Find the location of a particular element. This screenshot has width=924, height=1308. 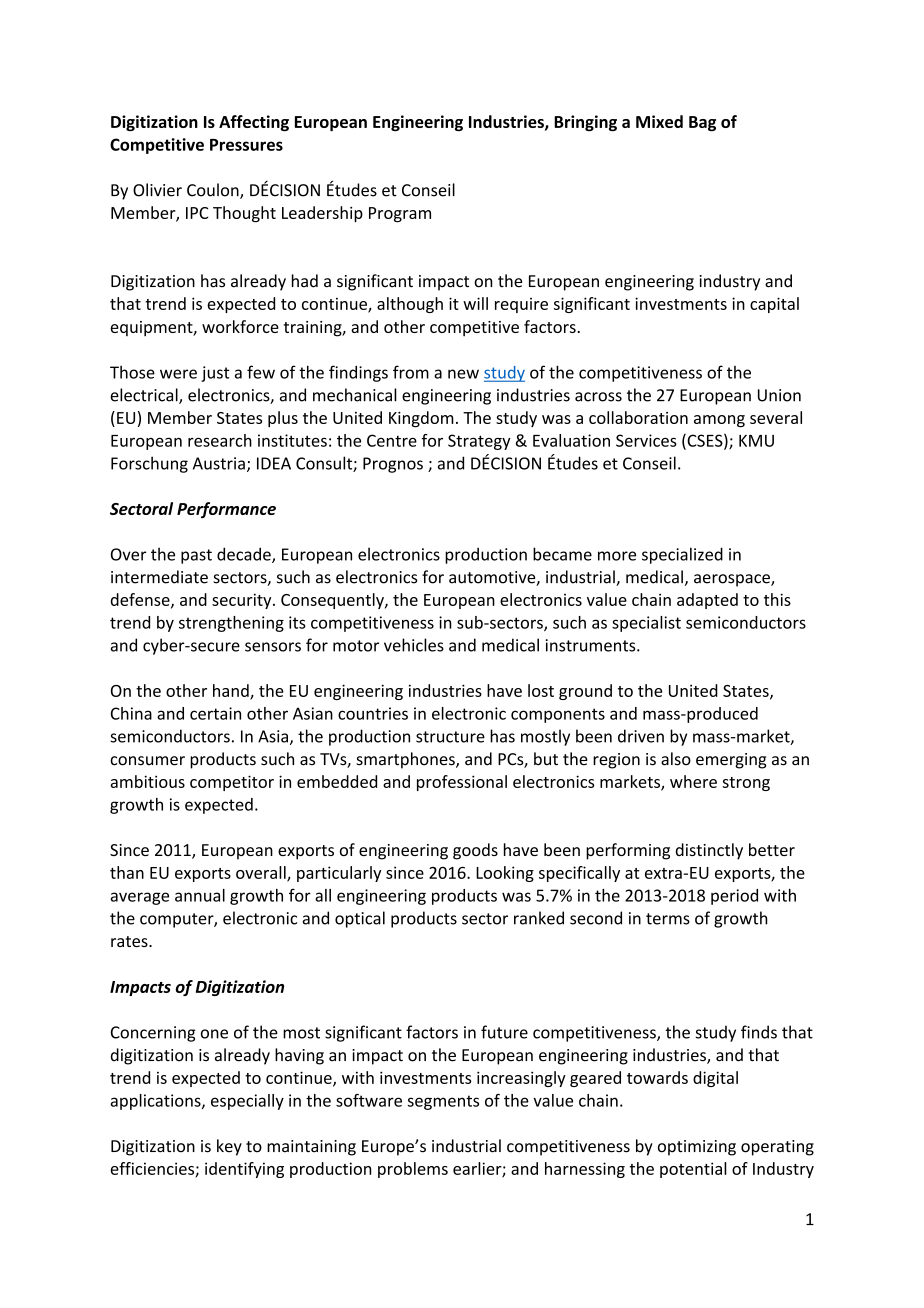

Bag is located at coordinates (702, 123).
